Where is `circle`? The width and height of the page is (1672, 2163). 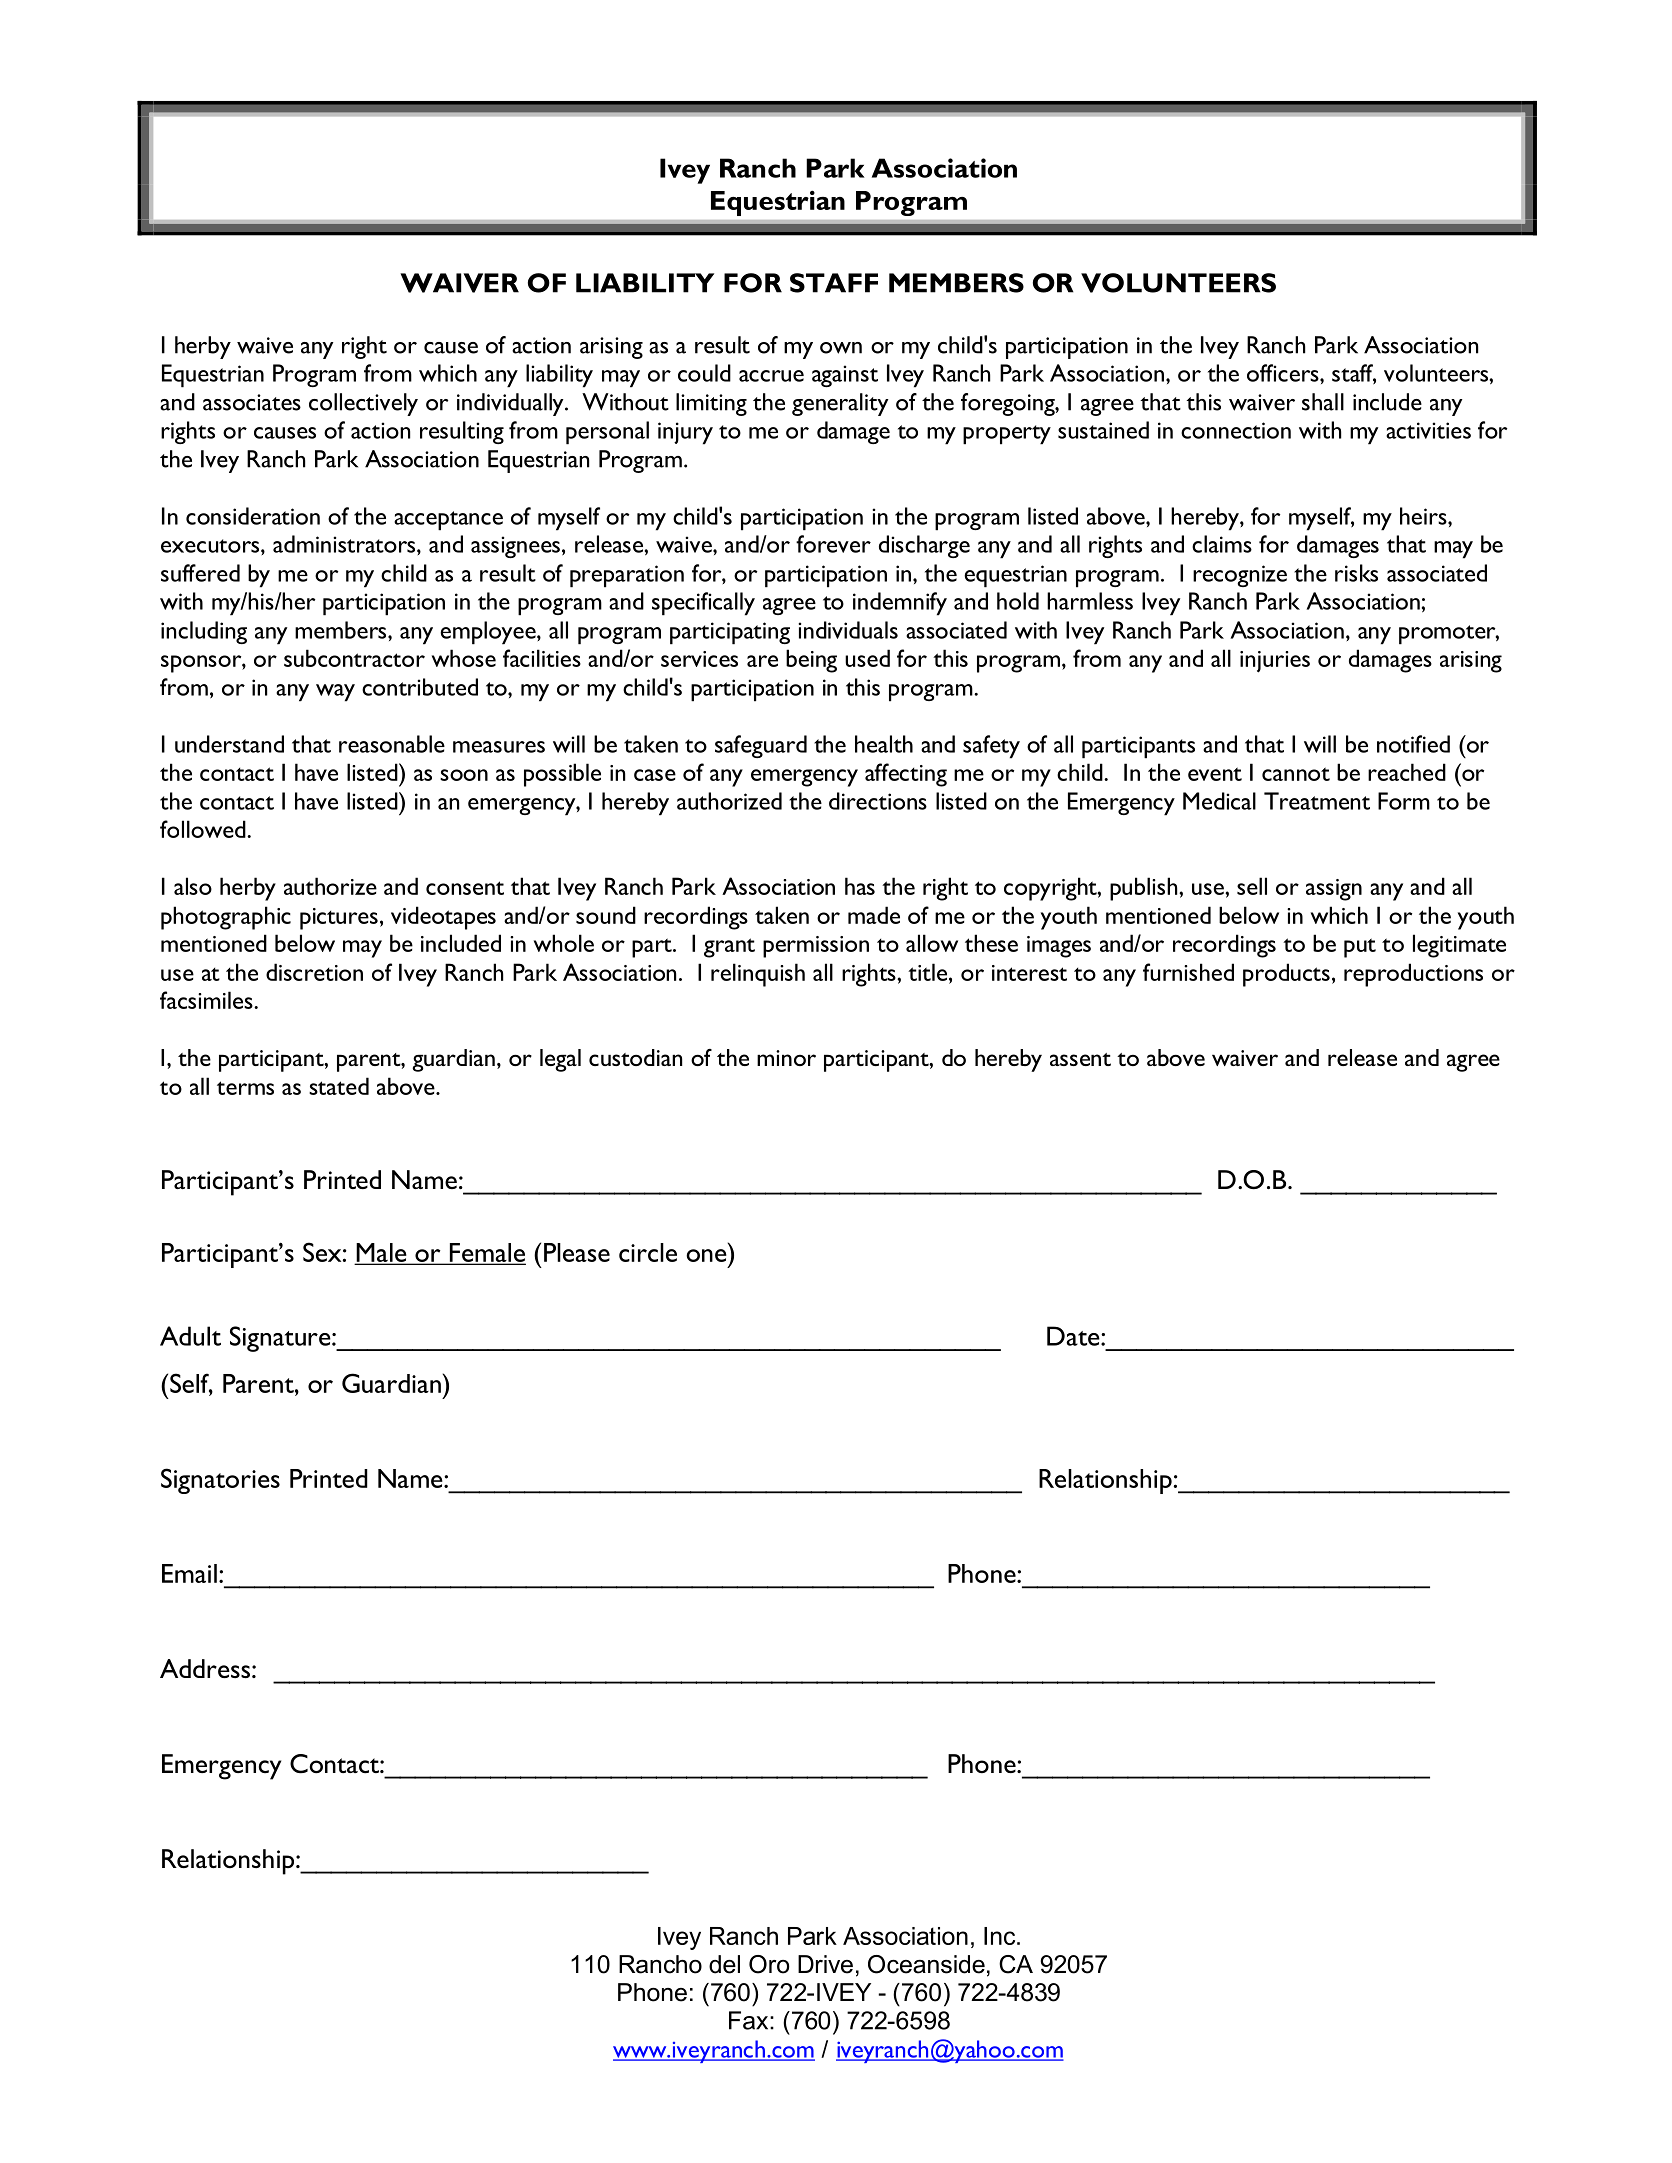 circle is located at coordinates (648, 1252).
